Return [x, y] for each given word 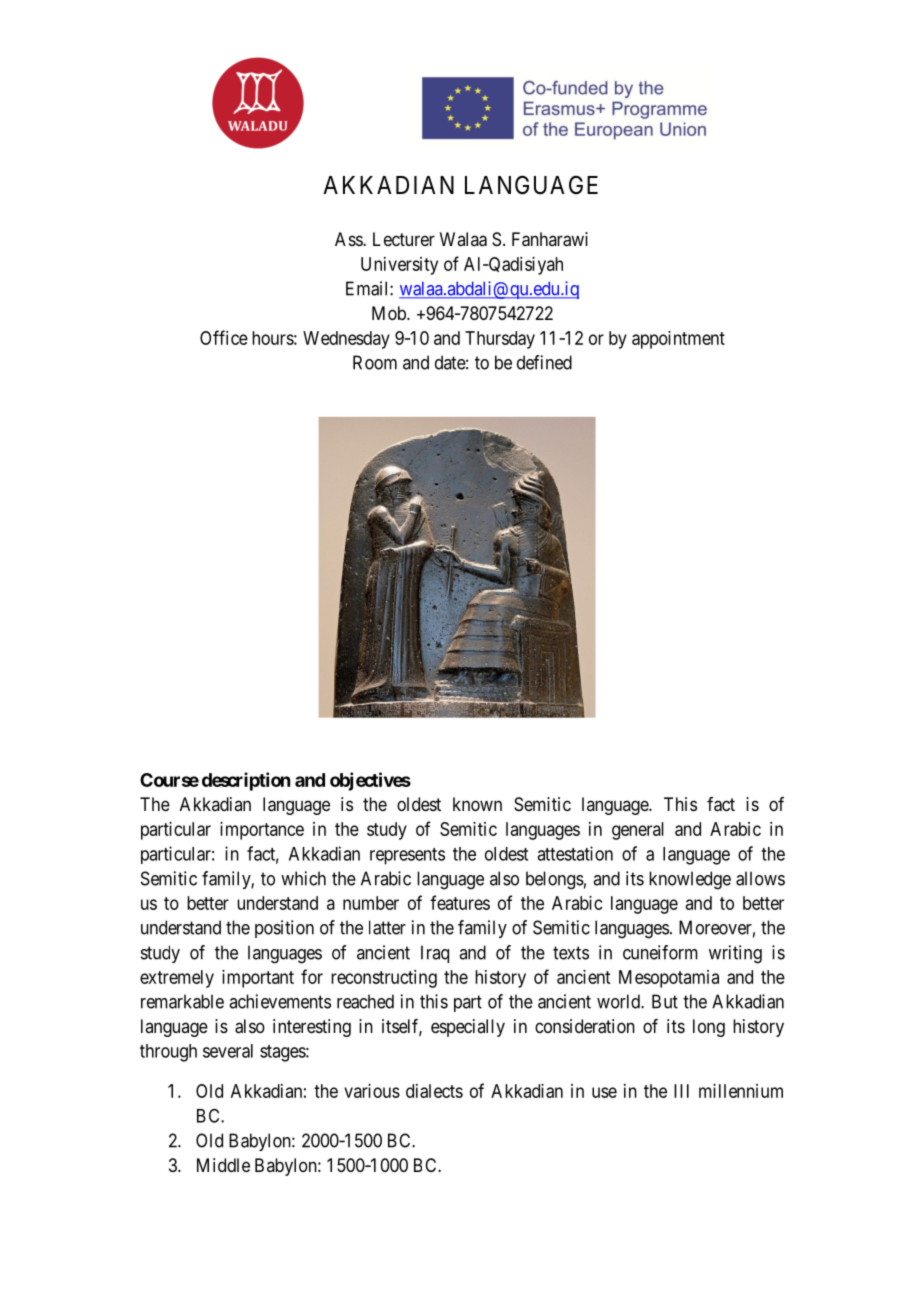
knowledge [690, 880]
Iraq [435, 954]
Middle [223, 1165]
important [258, 979]
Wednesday [346, 340]
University [399, 266]
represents [407, 856]
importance [262, 831]
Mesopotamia [669, 979]
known [477, 804]
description [246, 781]
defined [544, 362]
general [638, 831]
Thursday [500, 340]
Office [224, 337]
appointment [678, 340]
